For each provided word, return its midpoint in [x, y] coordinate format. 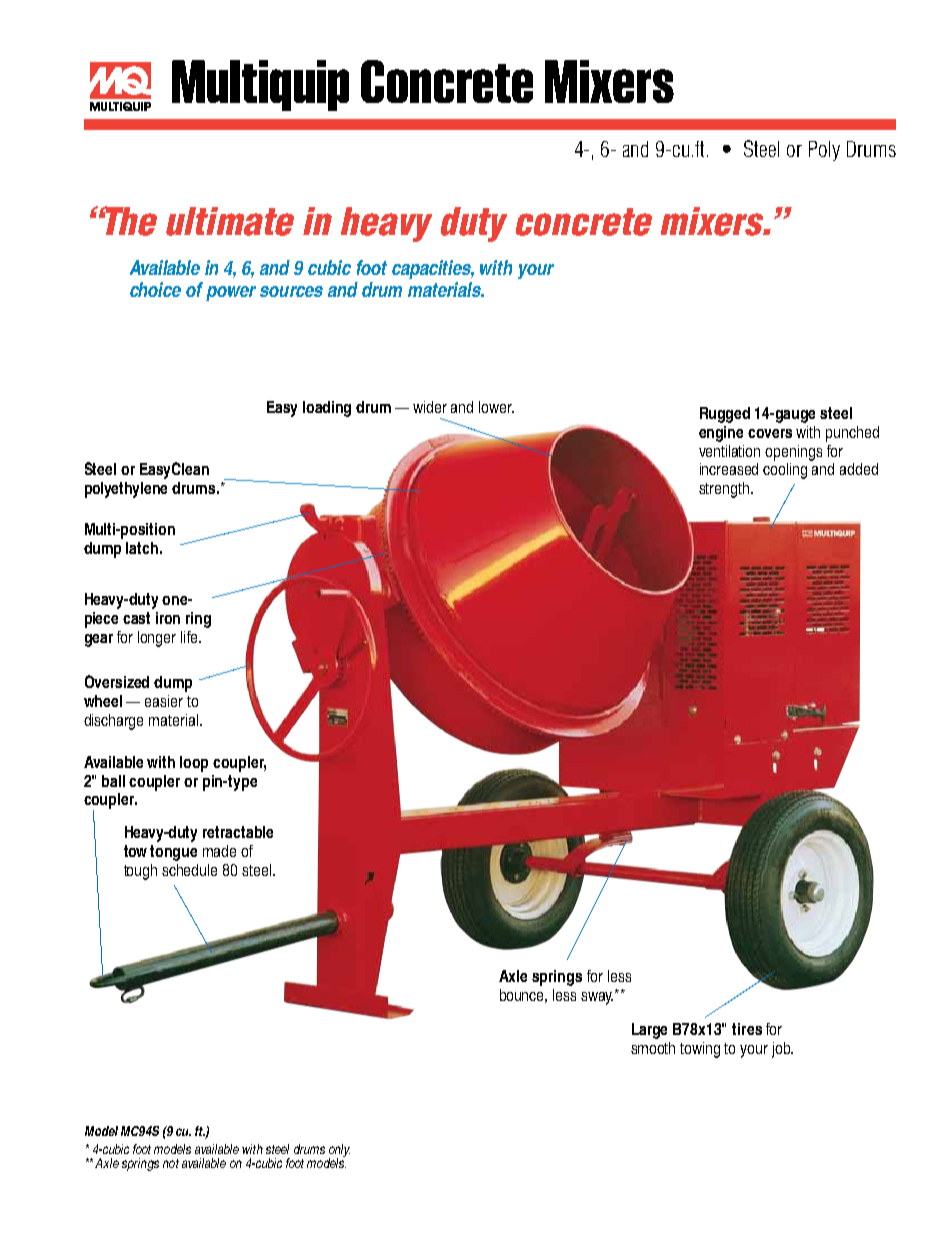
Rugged [725, 415]
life [190, 637]
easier [164, 701]
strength [725, 490]
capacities [433, 269]
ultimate [230, 221]
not [171, 1163]
